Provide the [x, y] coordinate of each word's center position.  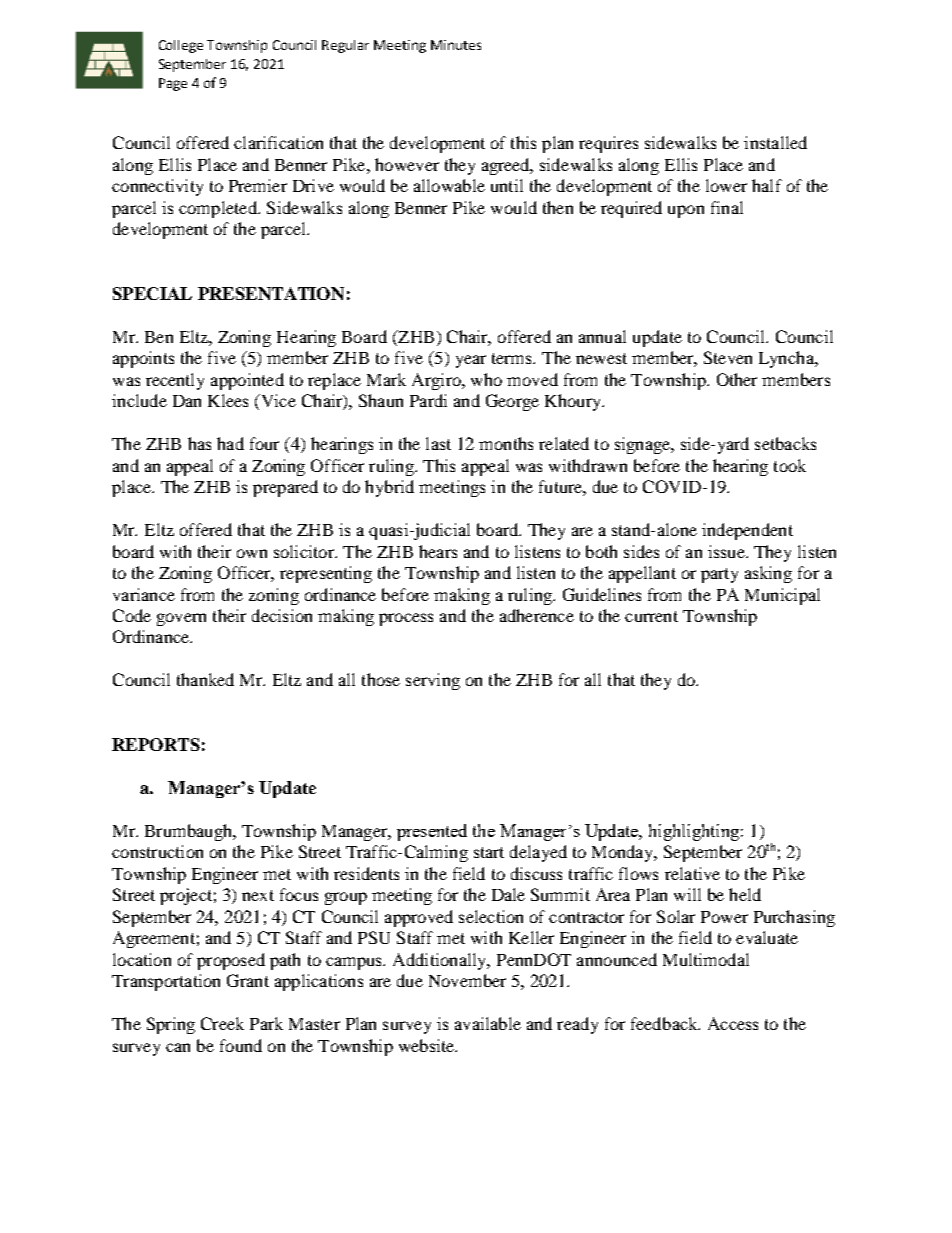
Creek [222, 1023]
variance [144, 594]
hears [438, 551]
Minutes [456, 45]
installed [775, 142]
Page [173, 84]
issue [727, 551]
